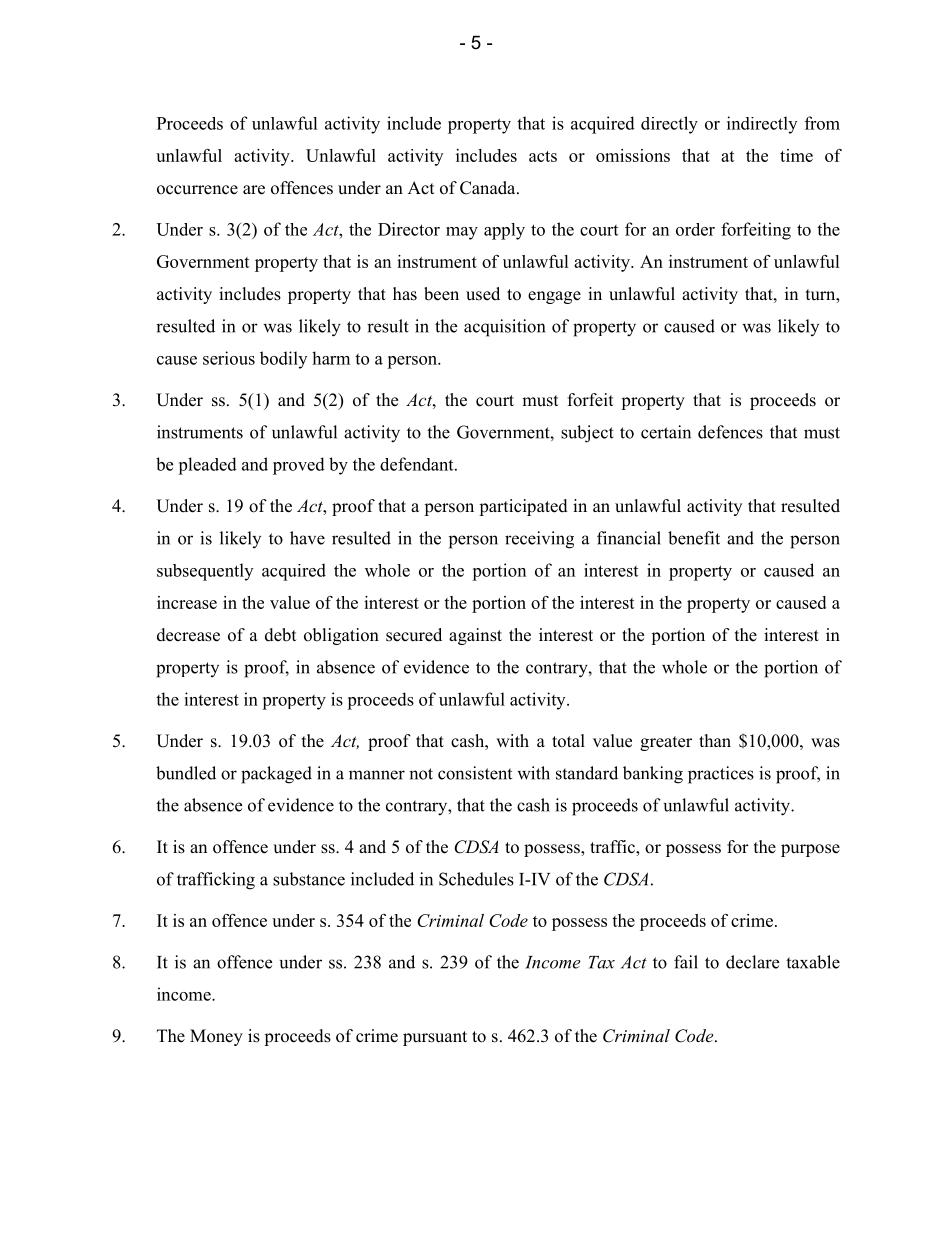 The height and width of the screenshot is (1233, 952). What do you see at coordinates (694, 538) in the screenshot?
I see `benefit` at bounding box center [694, 538].
